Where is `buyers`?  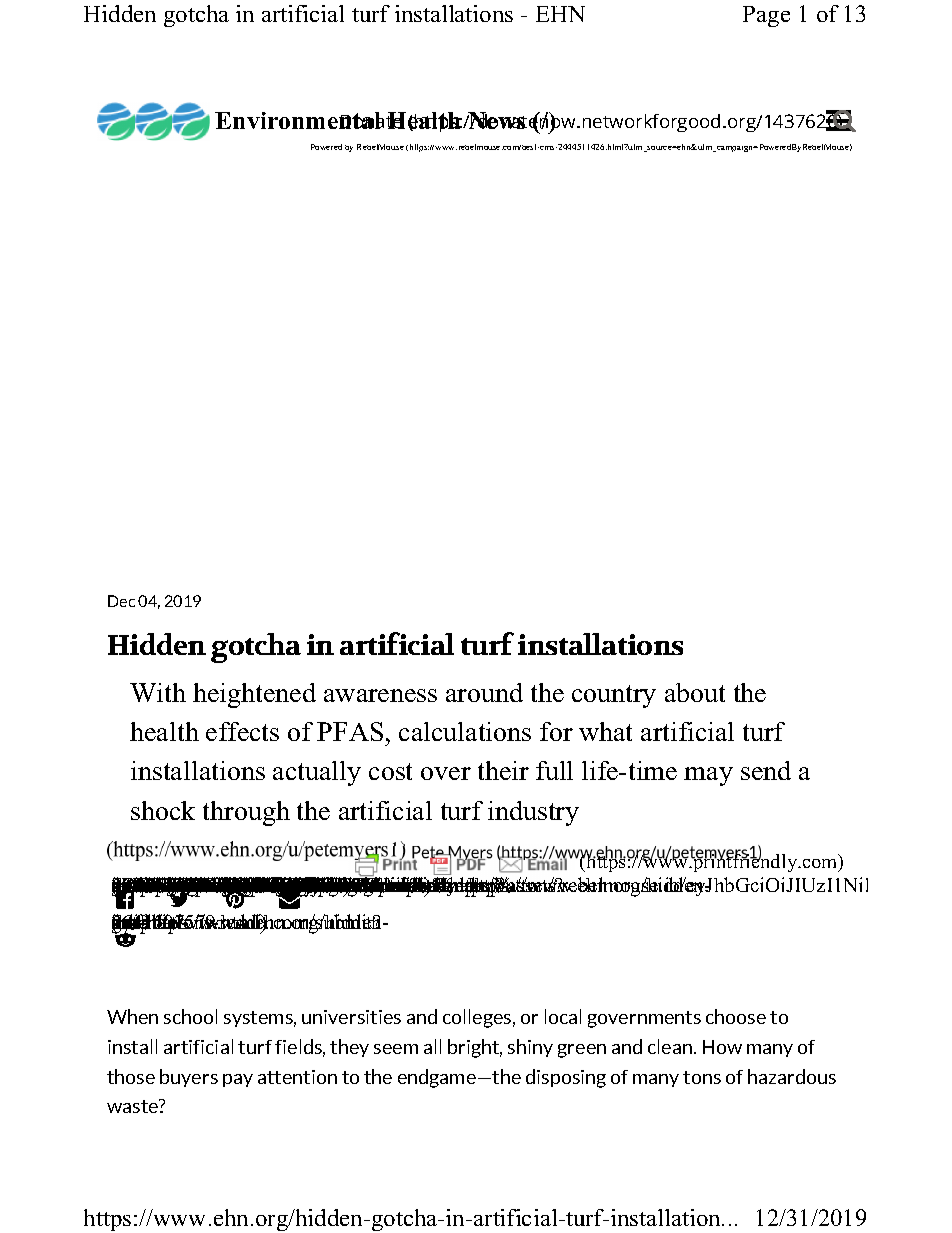
buyers is located at coordinates (189, 1078).
